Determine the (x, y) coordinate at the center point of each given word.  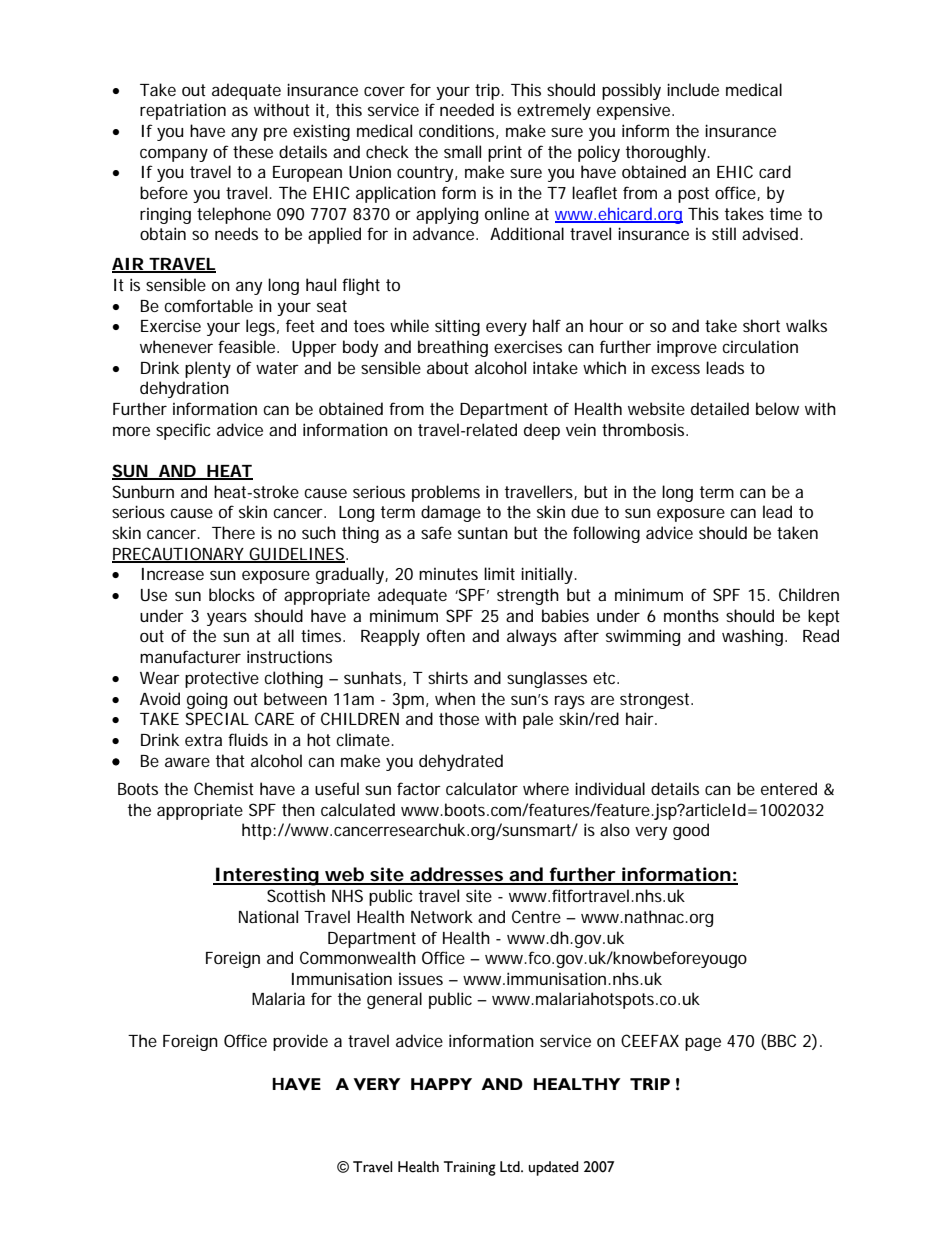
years (227, 619)
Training (470, 1168)
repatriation (183, 111)
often (446, 635)
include (693, 89)
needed (467, 109)
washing (754, 637)
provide (300, 1042)
